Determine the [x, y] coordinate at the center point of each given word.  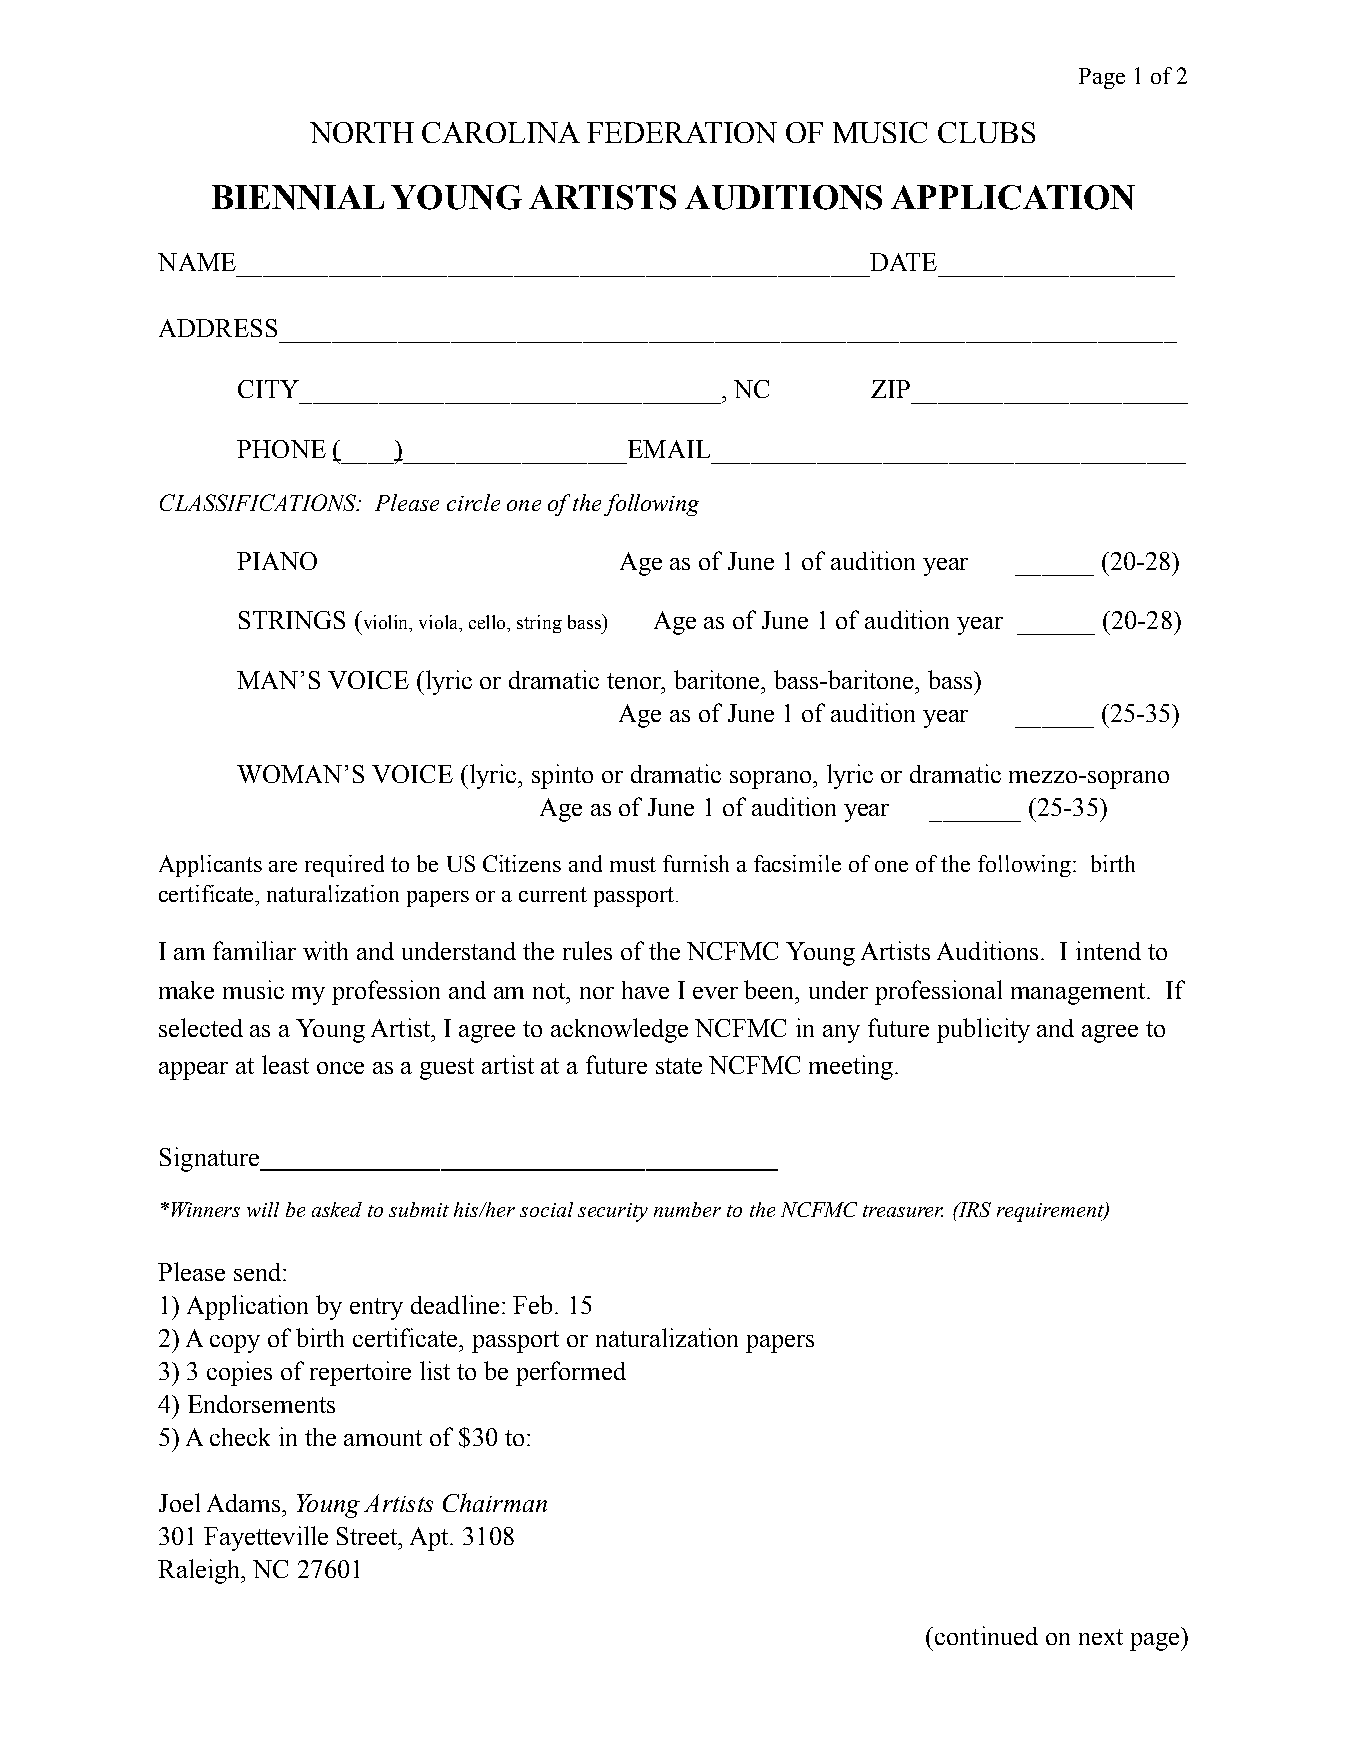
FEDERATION [682, 132]
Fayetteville [266, 1538]
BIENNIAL [298, 197]
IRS [973, 1209]
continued [985, 1635]
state [679, 1066]
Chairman [495, 1502]
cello [489, 623]
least [285, 1064]
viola [440, 623]
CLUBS [986, 132]
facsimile [797, 863]
